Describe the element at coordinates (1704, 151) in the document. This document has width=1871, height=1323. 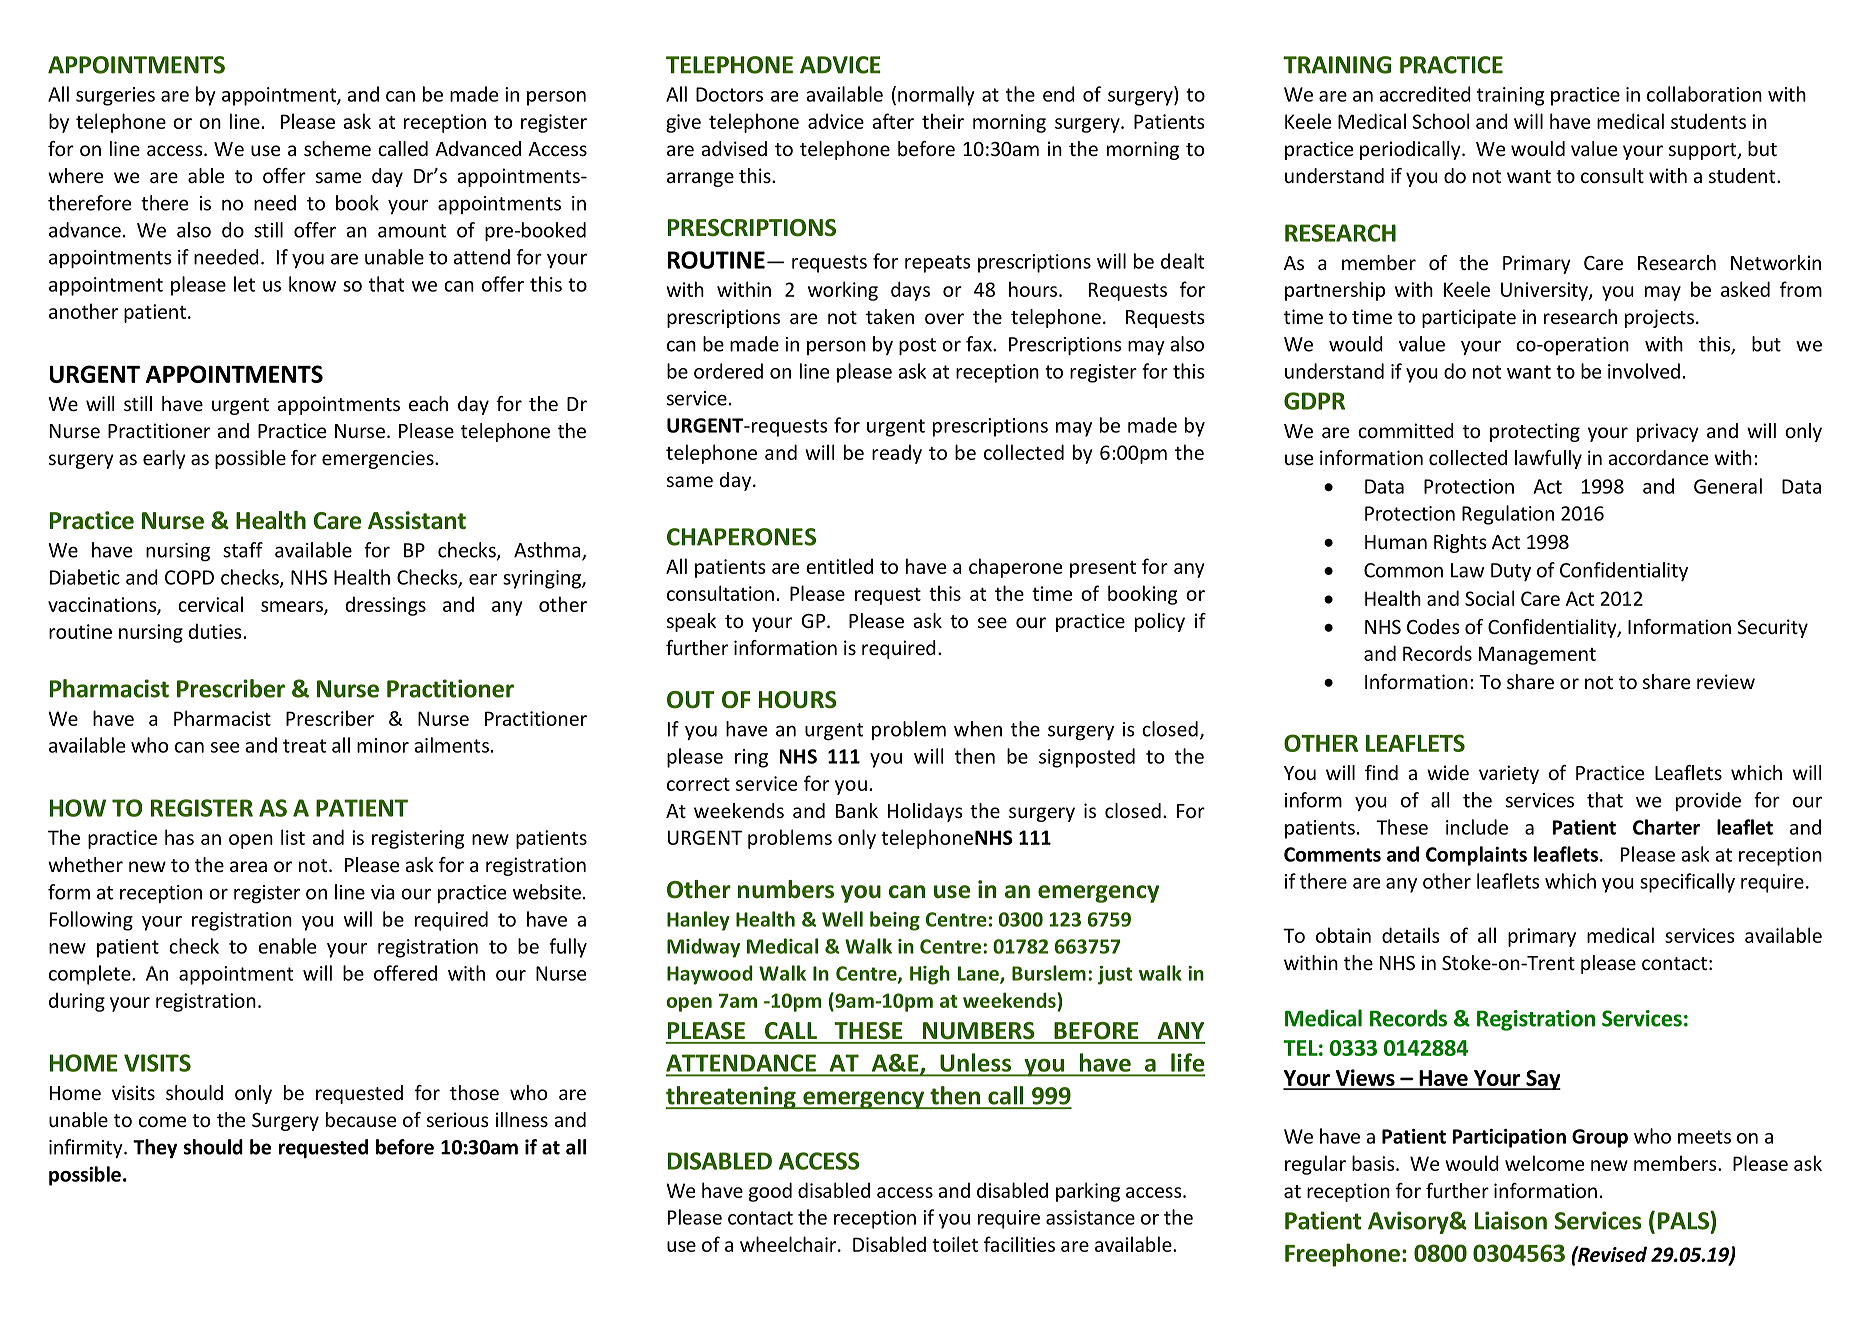
I see `support` at that location.
